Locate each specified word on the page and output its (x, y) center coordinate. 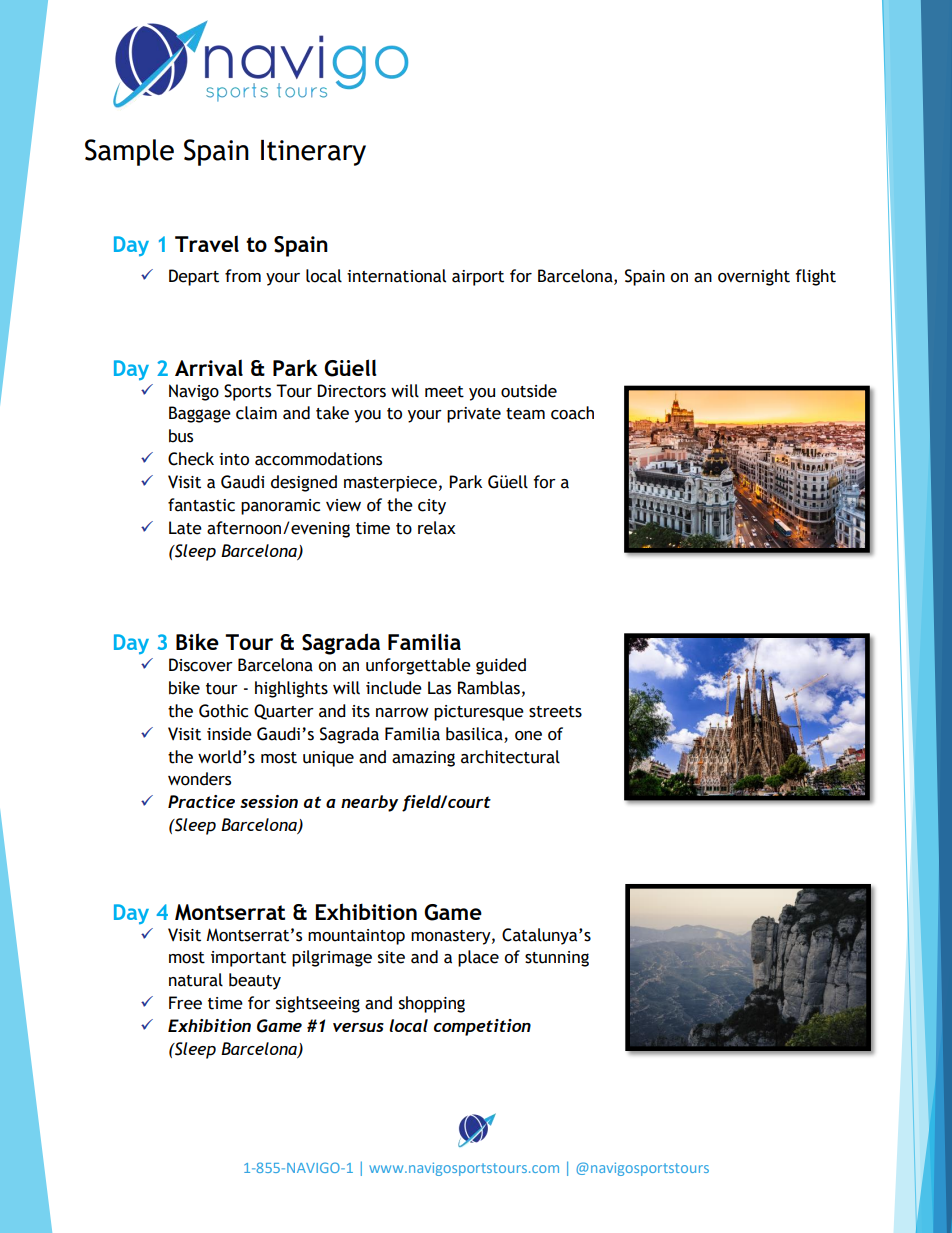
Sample (129, 152)
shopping (432, 1004)
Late (185, 528)
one (528, 736)
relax (437, 528)
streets (555, 712)
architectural (510, 757)
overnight (754, 277)
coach (572, 413)
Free (185, 1003)
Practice (201, 801)
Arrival (209, 367)
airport (478, 278)
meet (444, 392)
